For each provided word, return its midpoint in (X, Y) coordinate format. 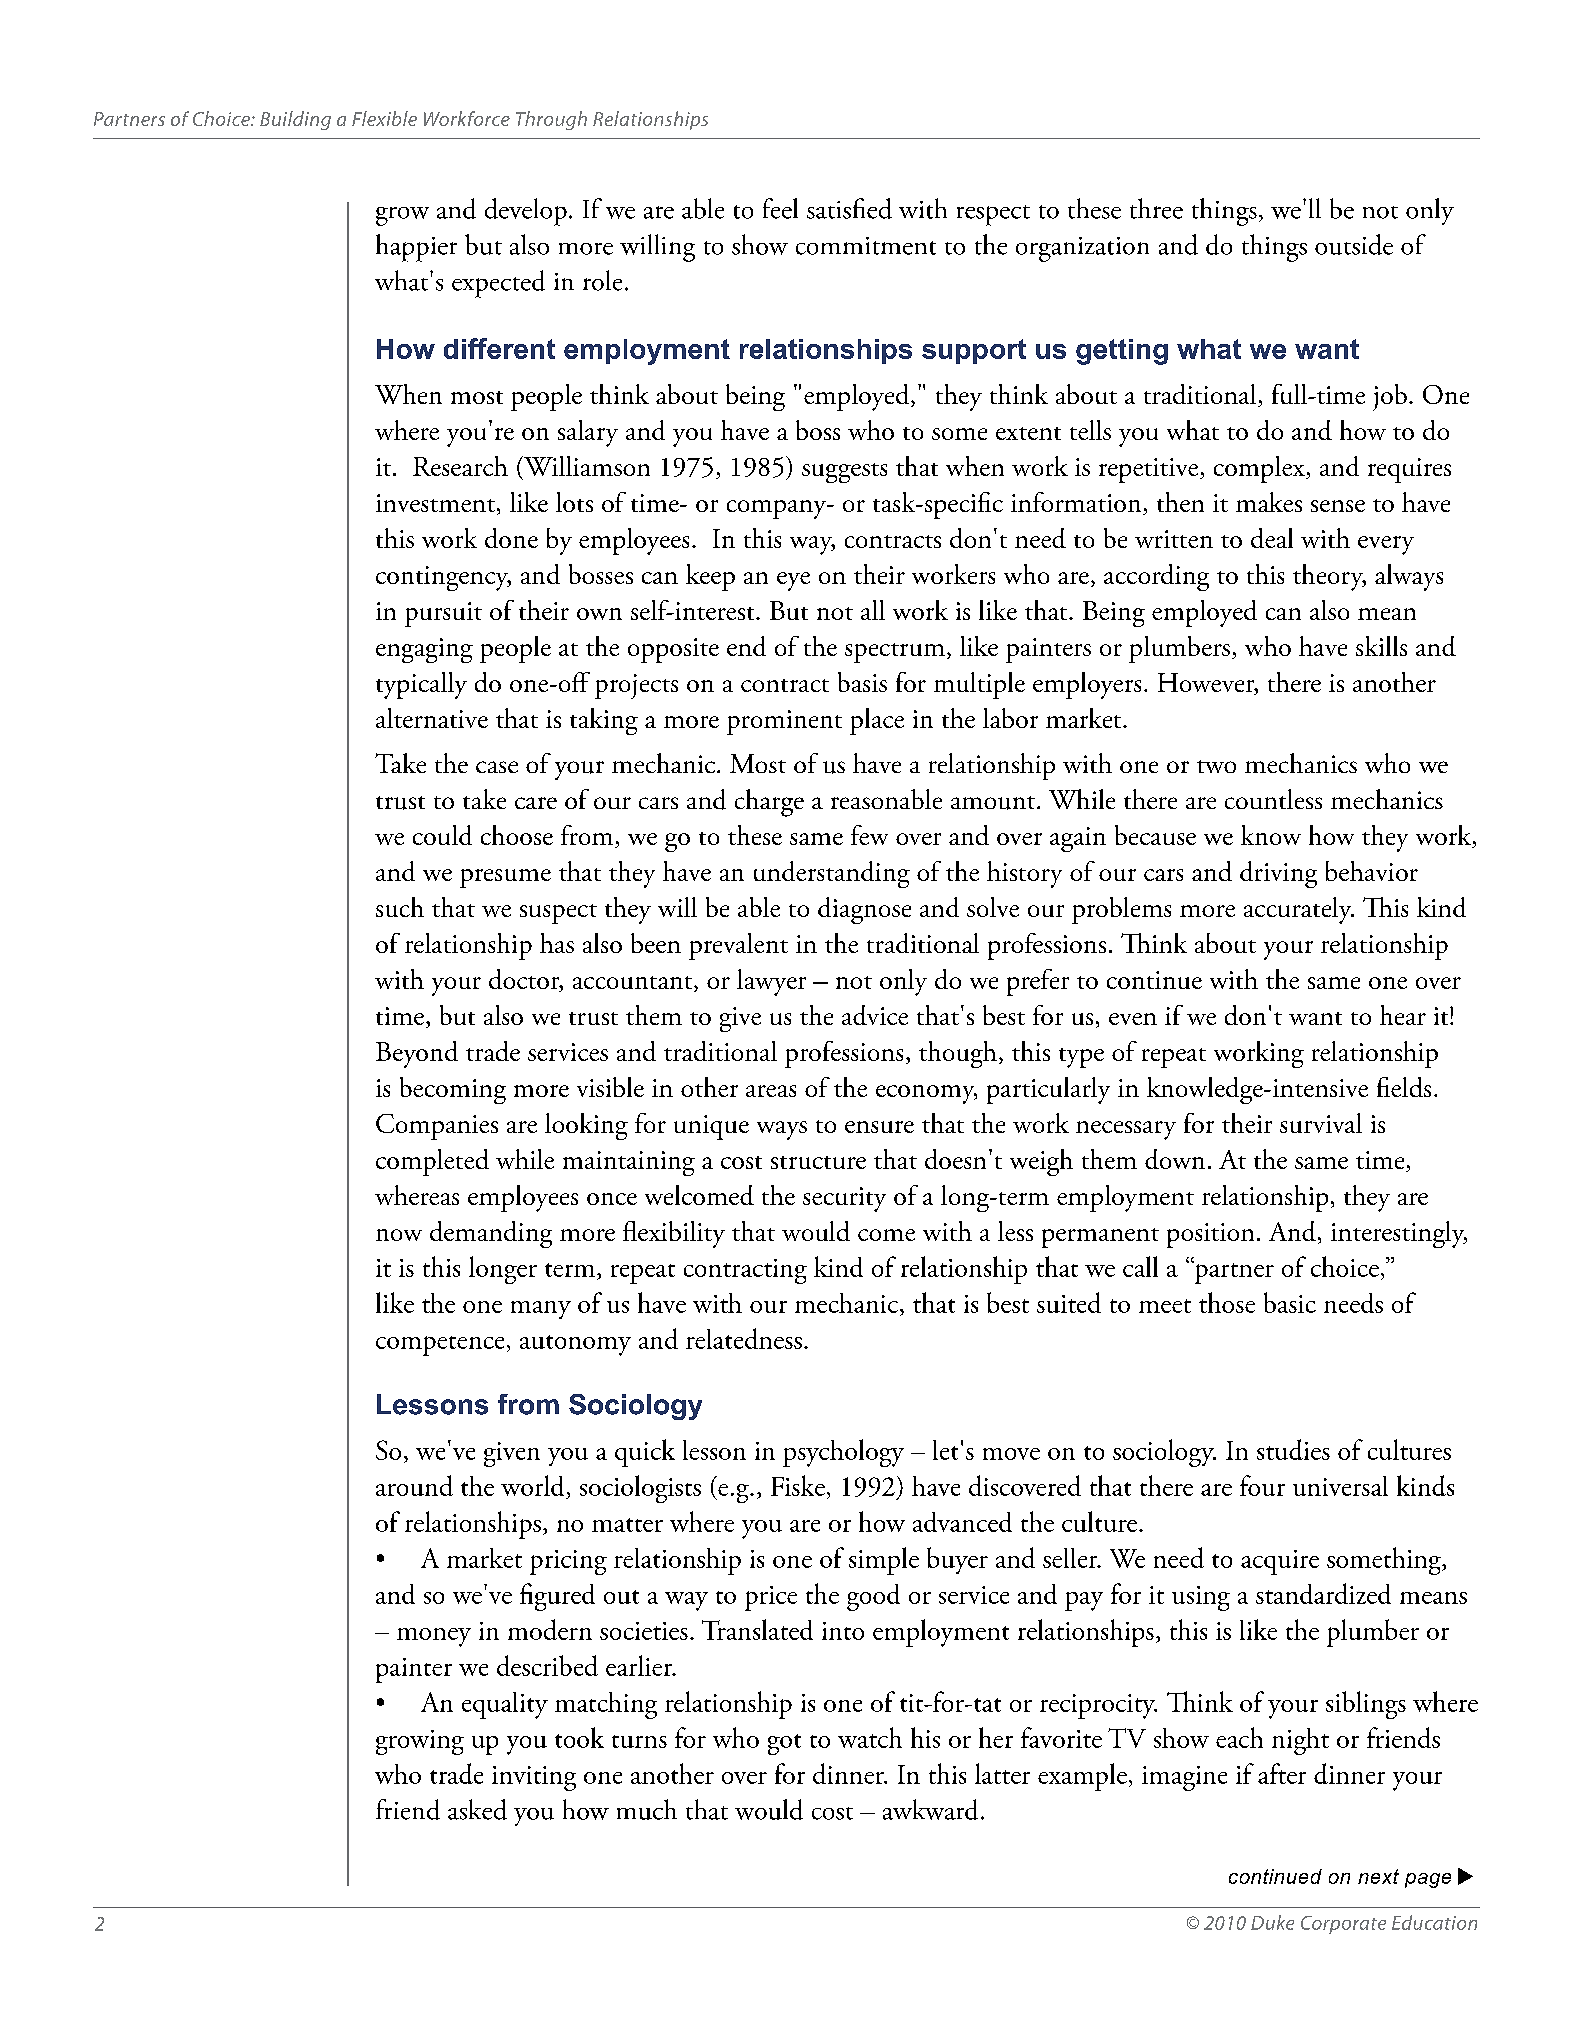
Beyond (417, 1054)
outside (1354, 244)
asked (477, 1809)
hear (1403, 1015)
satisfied (849, 208)
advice (875, 1015)
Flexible (384, 118)
